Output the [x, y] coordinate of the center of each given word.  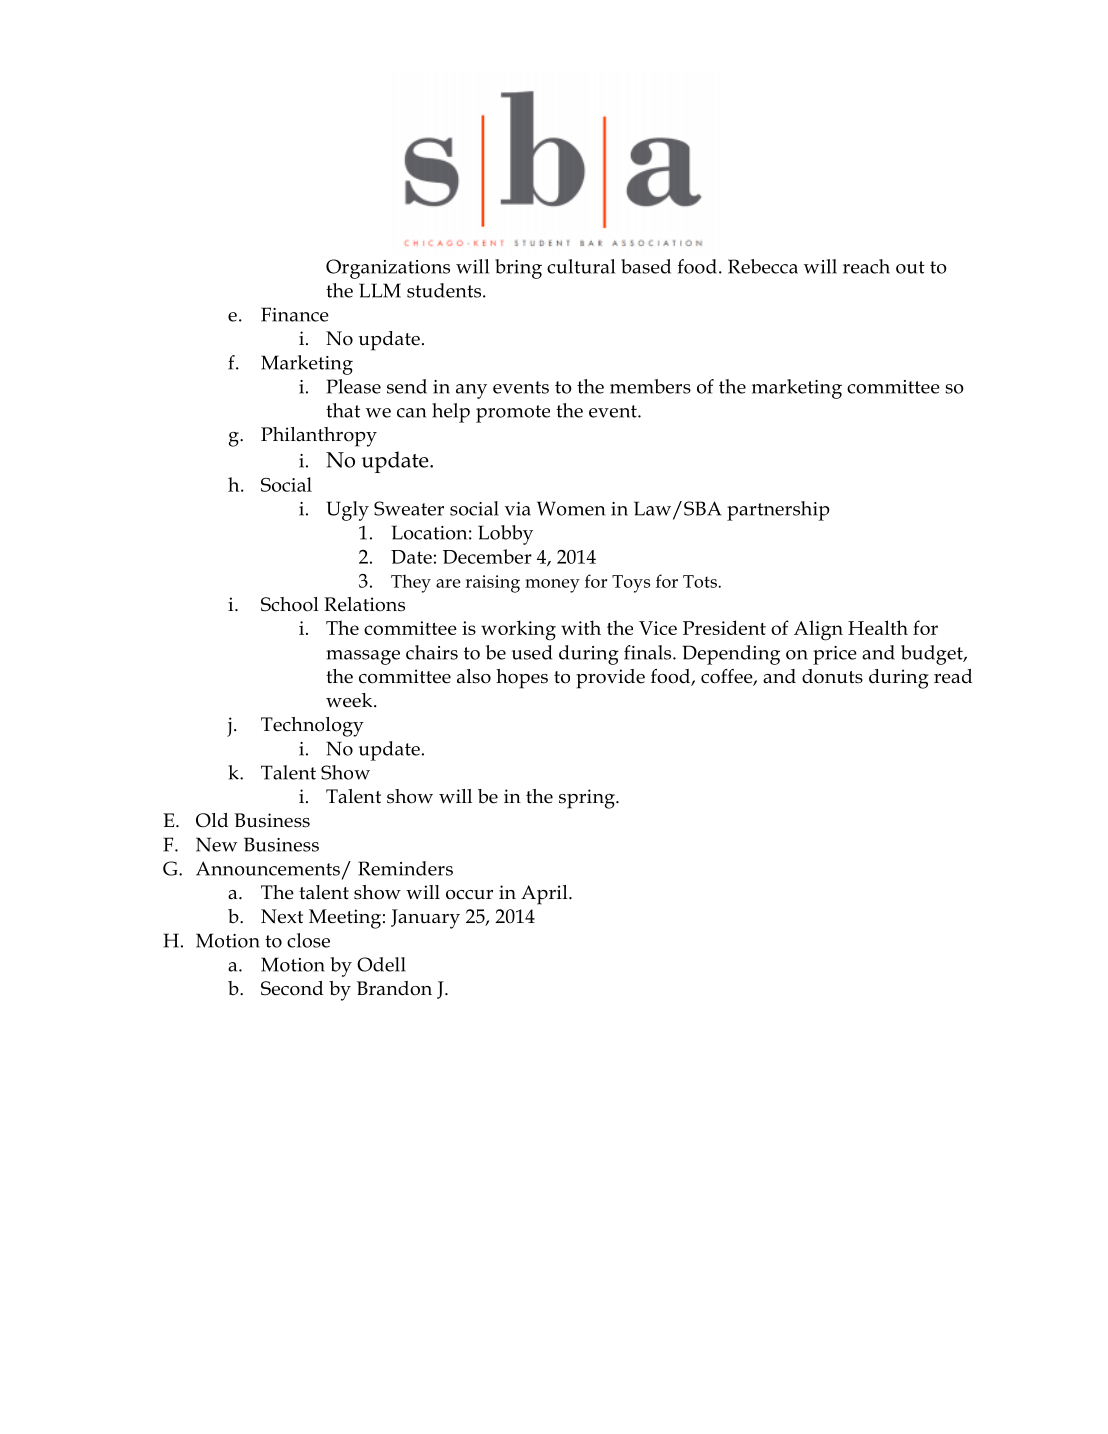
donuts [832, 676]
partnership [778, 511]
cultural [581, 266]
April [545, 895]
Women [571, 508]
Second [292, 988]
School [290, 604]
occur [469, 895]
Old [212, 820]
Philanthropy [319, 437]
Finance [295, 314]
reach [866, 266]
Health [878, 627]
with [581, 627]
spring [588, 799]
